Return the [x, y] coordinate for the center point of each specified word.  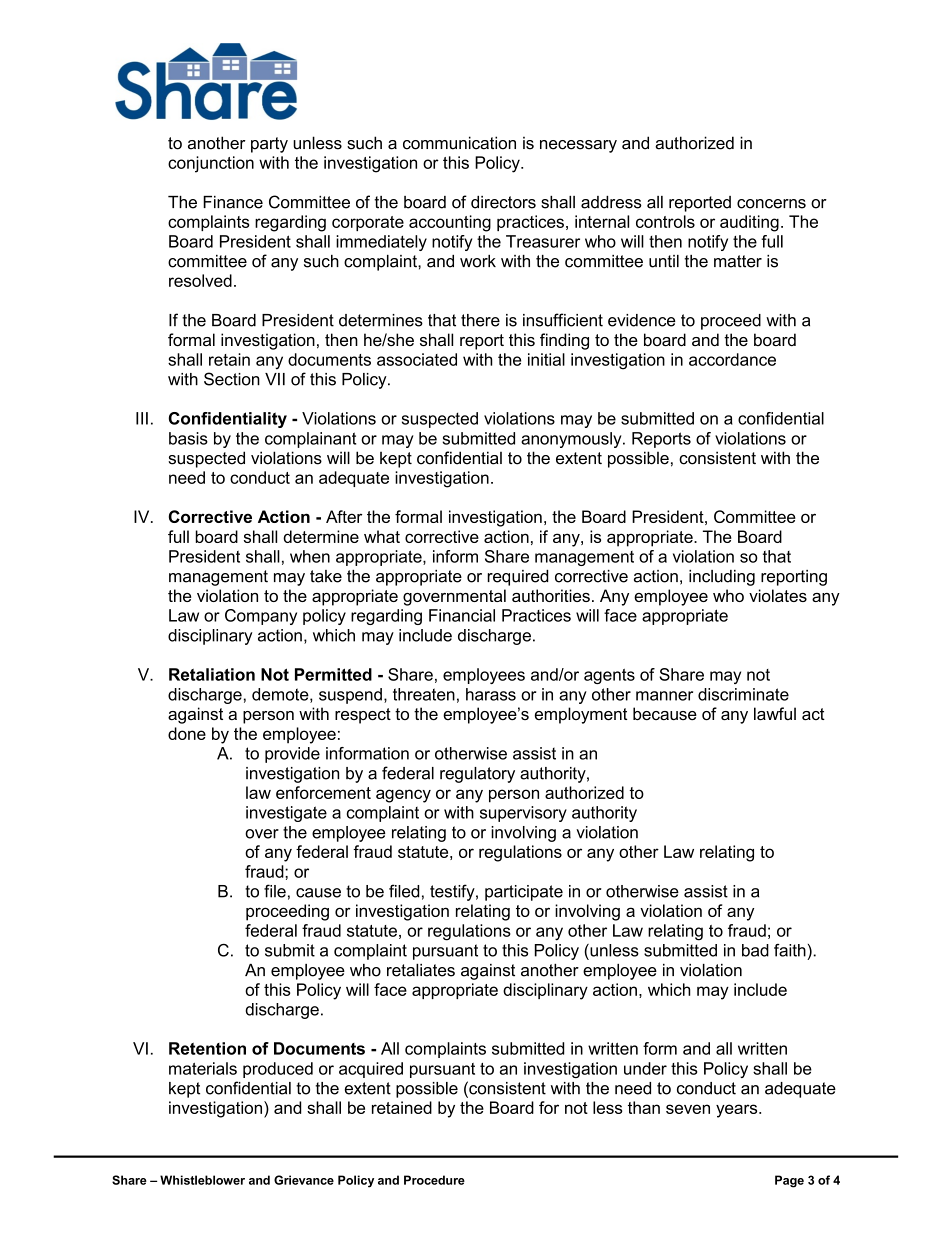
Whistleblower [202, 1180]
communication [459, 143]
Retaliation [212, 674]
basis [188, 438]
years [738, 1111]
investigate [286, 814]
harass [491, 694]
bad [755, 950]
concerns [771, 204]
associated [417, 359]
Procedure [434, 1180]
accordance [732, 359]
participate [524, 893]
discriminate [743, 694]
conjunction [211, 164]
